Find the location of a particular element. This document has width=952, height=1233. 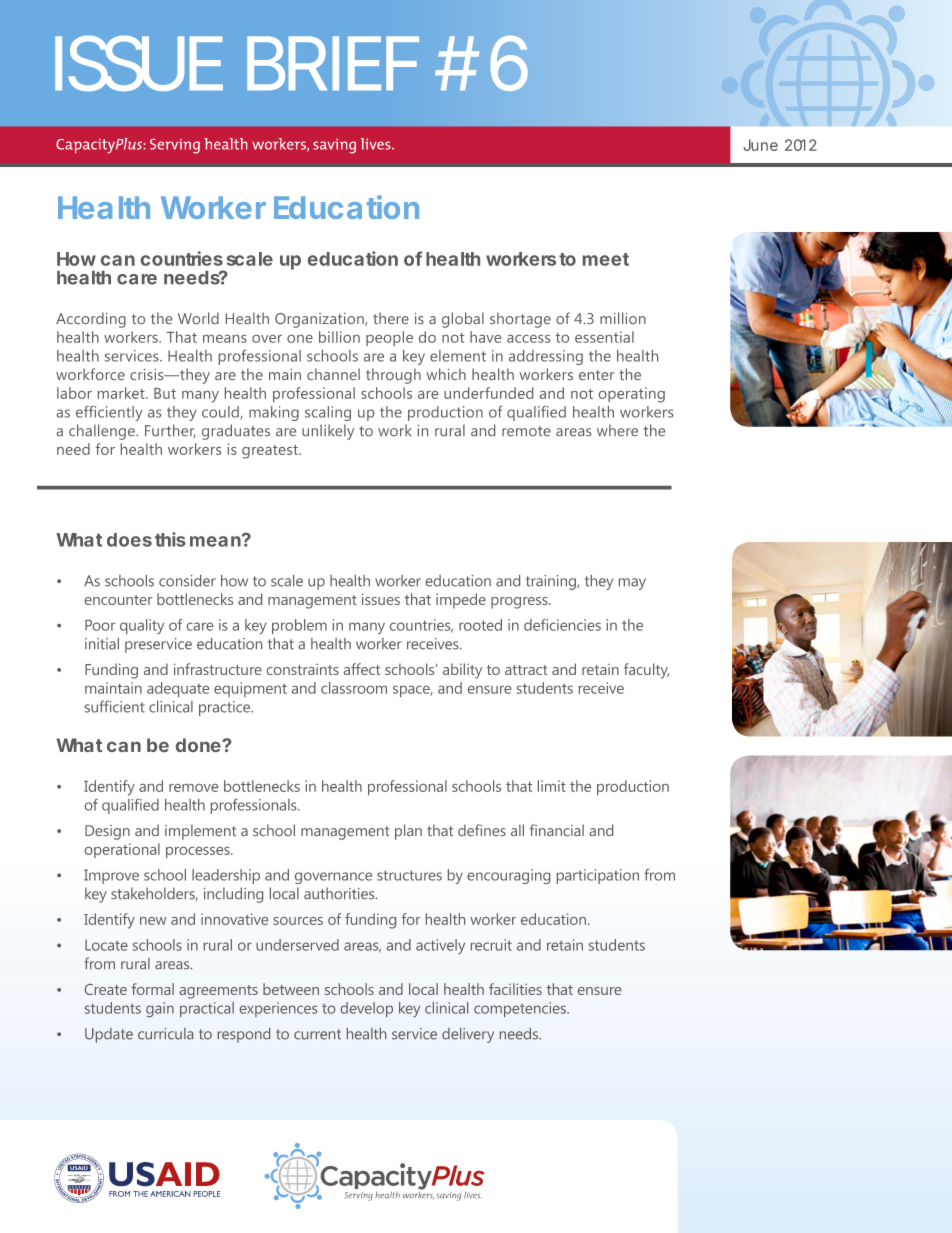

participation is located at coordinates (598, 876).
